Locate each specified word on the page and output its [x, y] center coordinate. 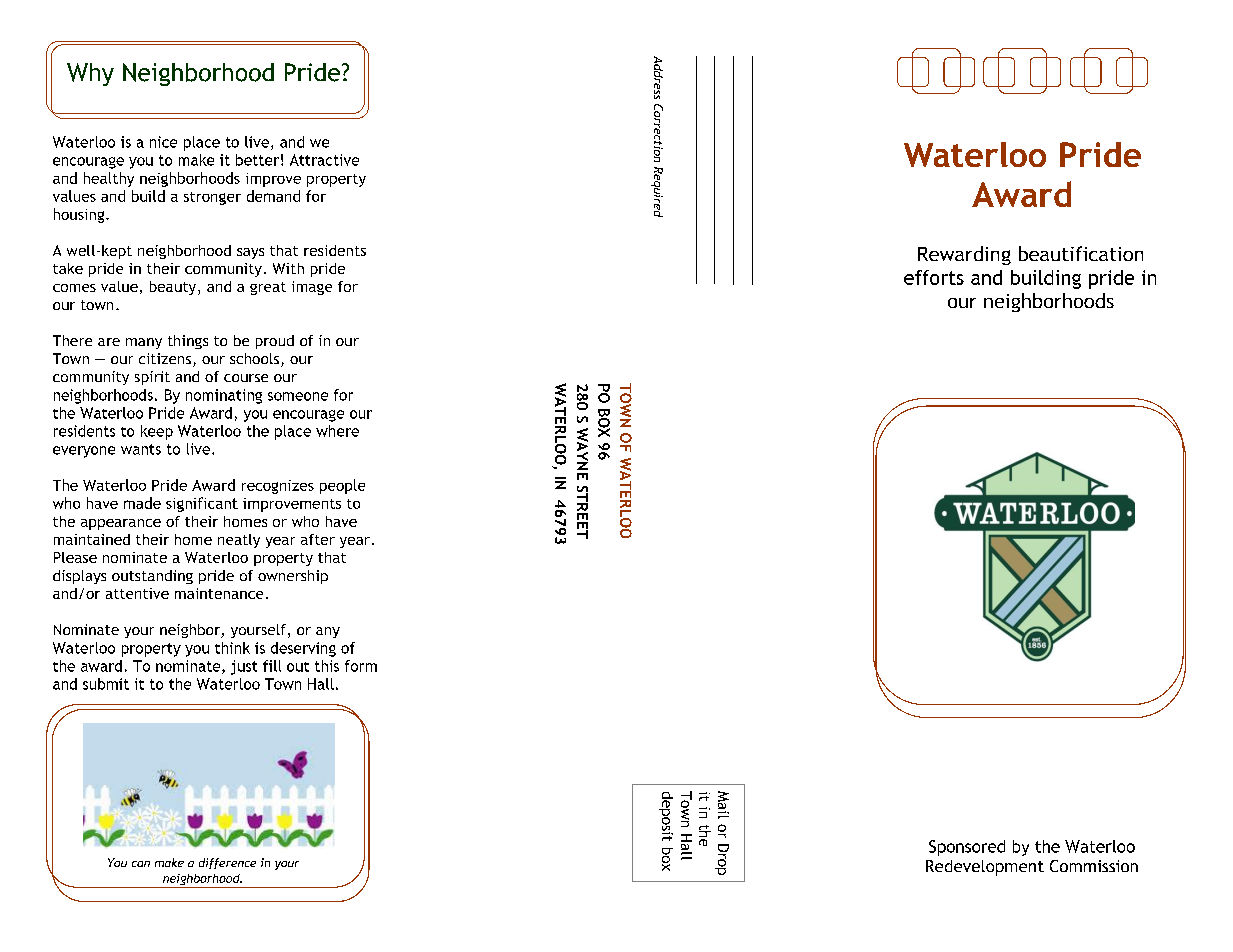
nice [163, 142]
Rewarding [964, 255]
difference [227, 863]
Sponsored [967, 848]
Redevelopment [985, 868]
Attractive [324, 160]
